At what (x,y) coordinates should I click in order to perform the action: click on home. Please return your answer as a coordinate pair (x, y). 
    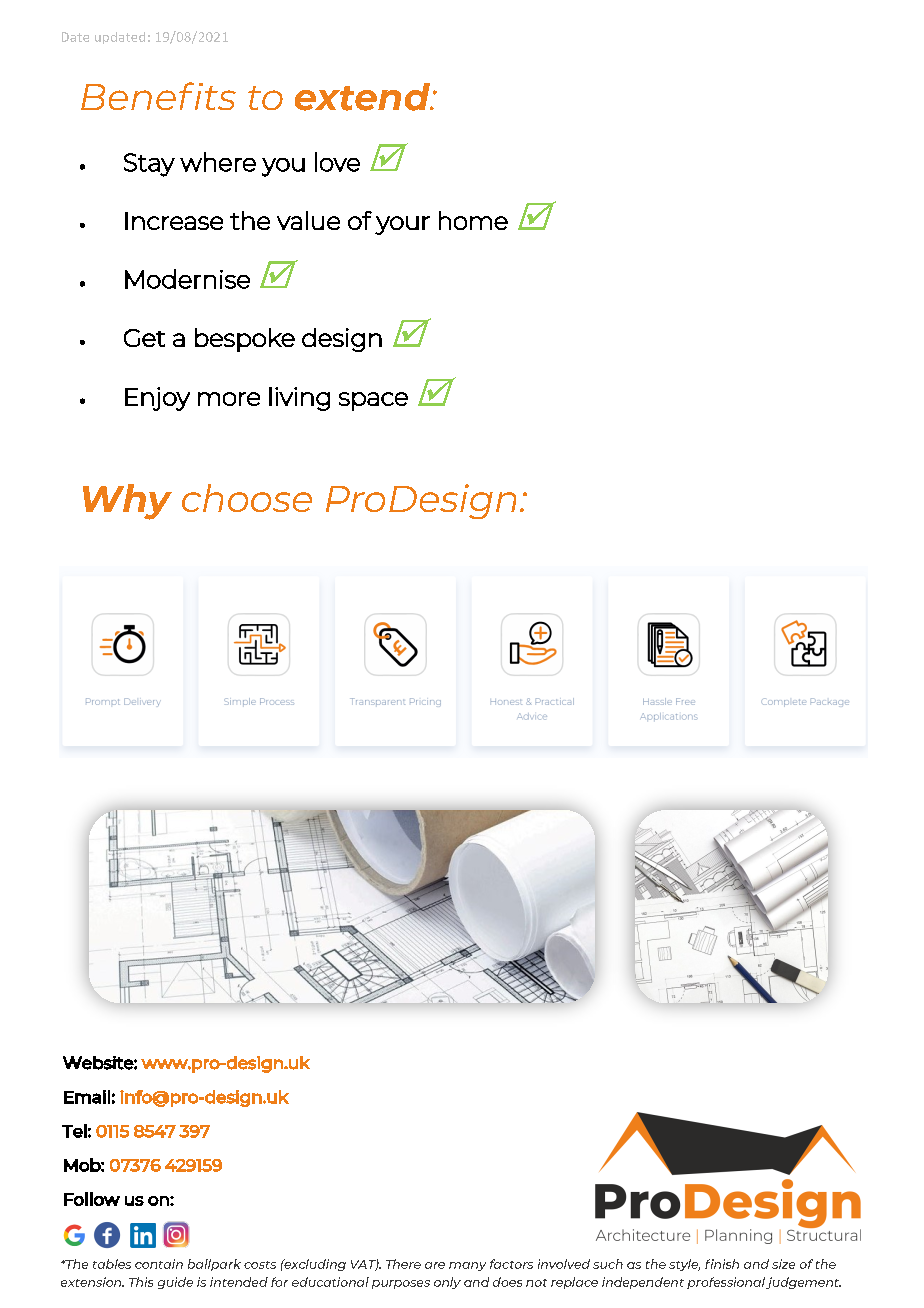
    Looking at the image, I should click on (473, 220).
